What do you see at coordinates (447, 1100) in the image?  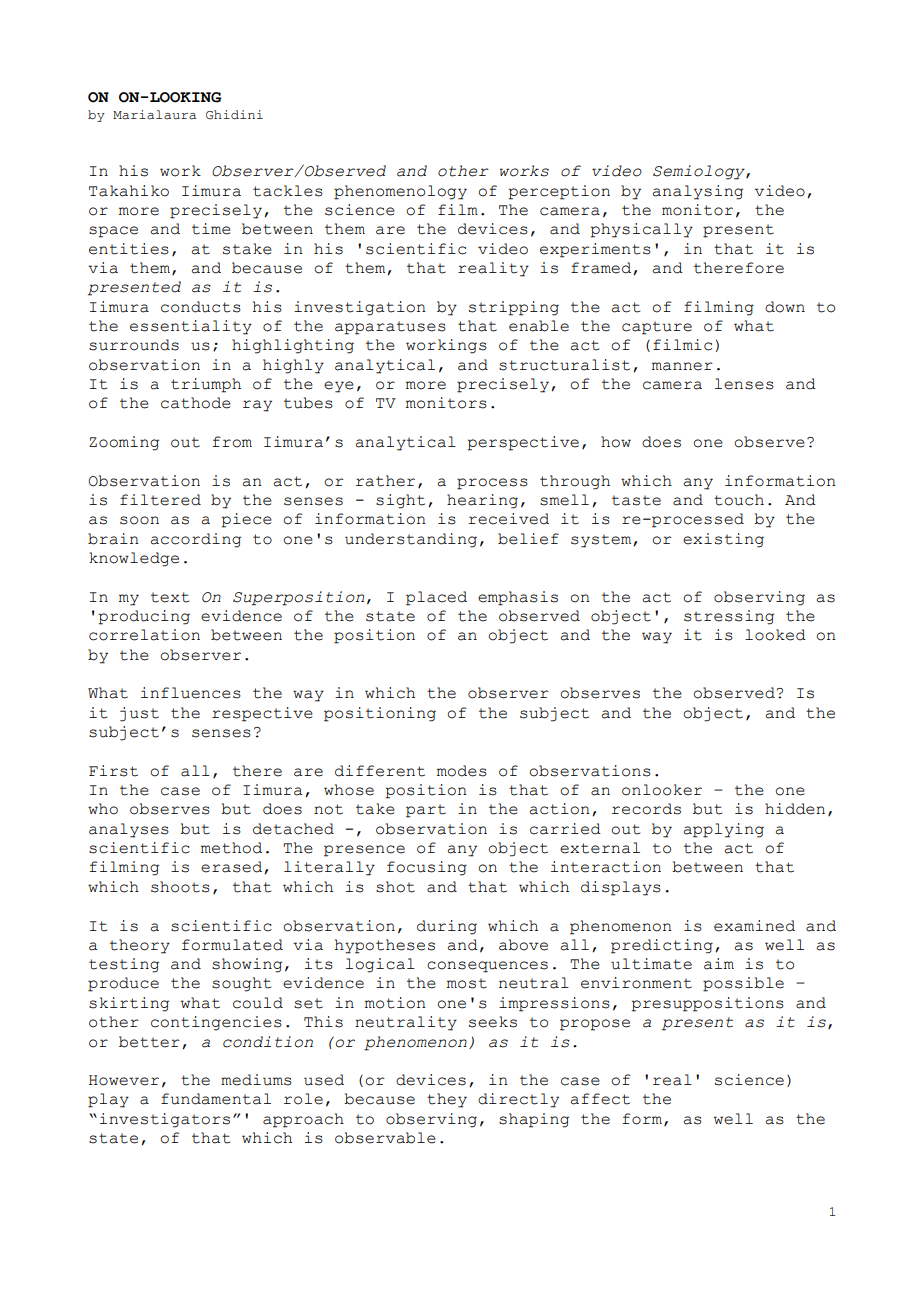 I see `they` at bounding box center [447, 1100].
